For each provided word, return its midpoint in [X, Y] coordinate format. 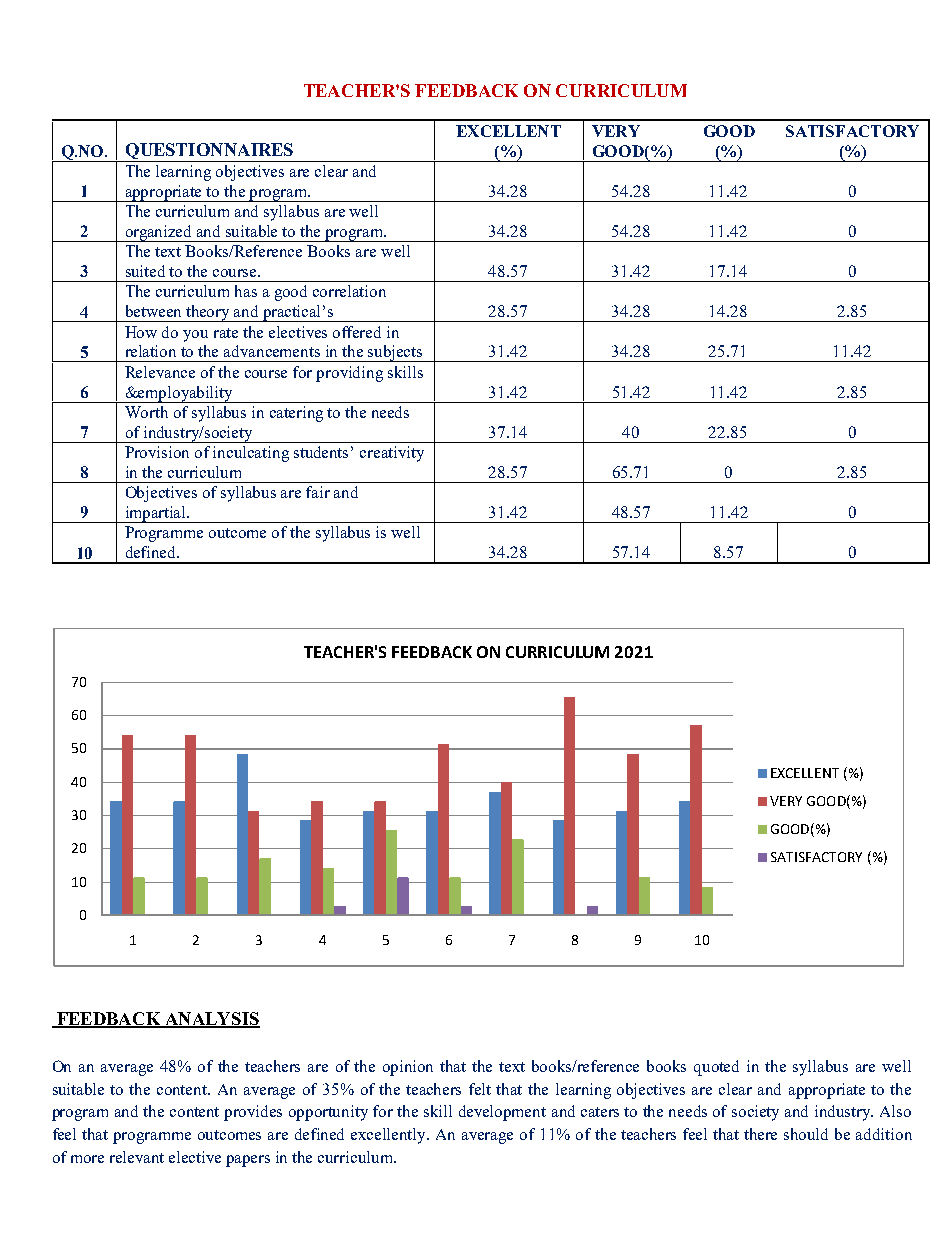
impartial [156, 514]
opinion [408, 1068]
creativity [392, 454]
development [502, 1113]
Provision [157, 452]
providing [349, 374]
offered [357, 332]
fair [318, 492]
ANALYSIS [211, 1019]
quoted [716, 1068]
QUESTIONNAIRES [209, 152]
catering [296, 414]
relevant [137, 1157]
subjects [396, 353]
